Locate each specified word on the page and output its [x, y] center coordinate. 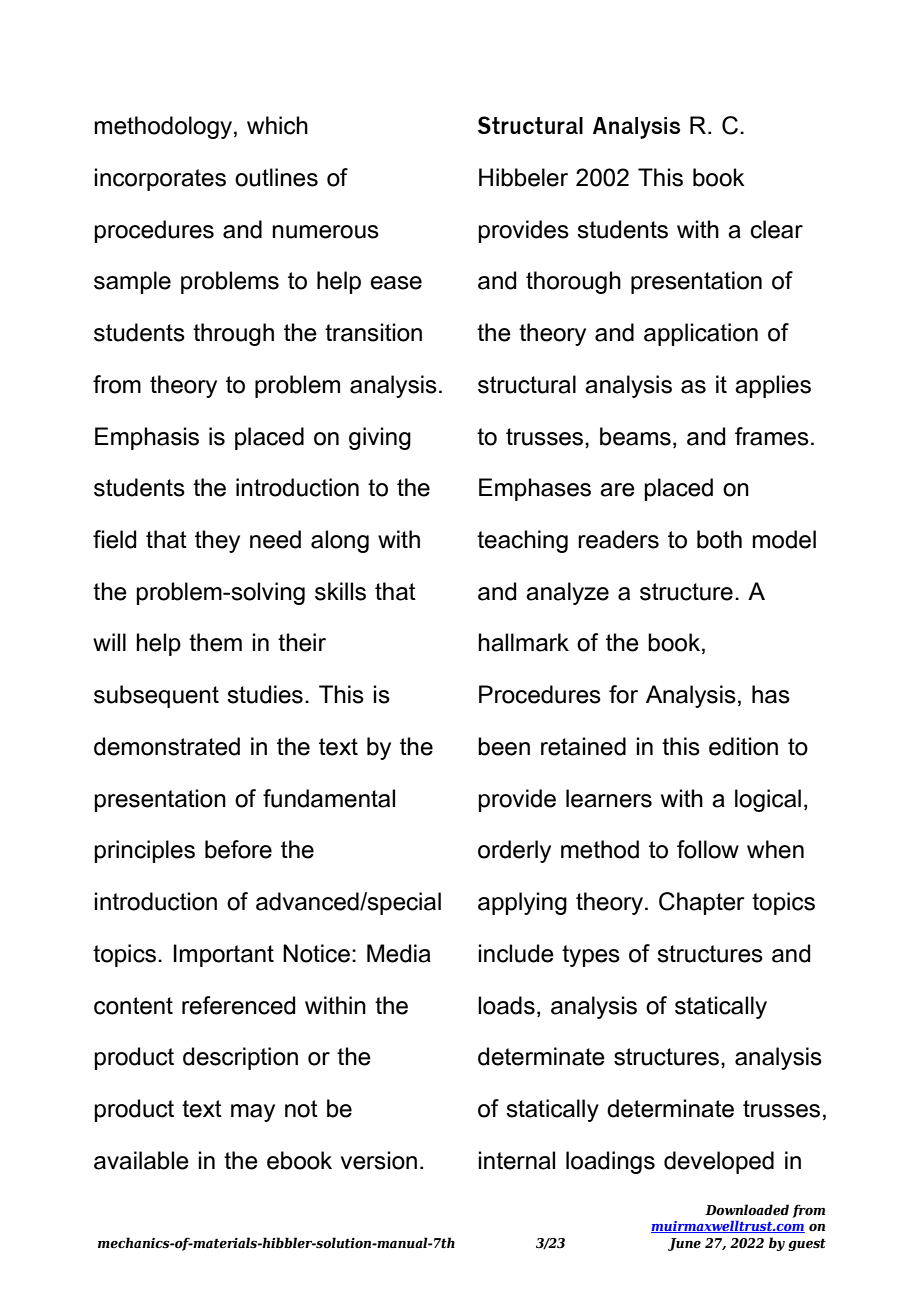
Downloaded [747, 1209]
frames [772, 436]
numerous [325, 232]
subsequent [156, 696]
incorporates [160, 179]
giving [380, 438]
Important [224, 955]
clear [777, 229]
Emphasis [147, 438]
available [141, 1160]
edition [743, 746]
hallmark [523, 642]
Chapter [702, 903]
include [516, 953]
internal [516, 1160]
